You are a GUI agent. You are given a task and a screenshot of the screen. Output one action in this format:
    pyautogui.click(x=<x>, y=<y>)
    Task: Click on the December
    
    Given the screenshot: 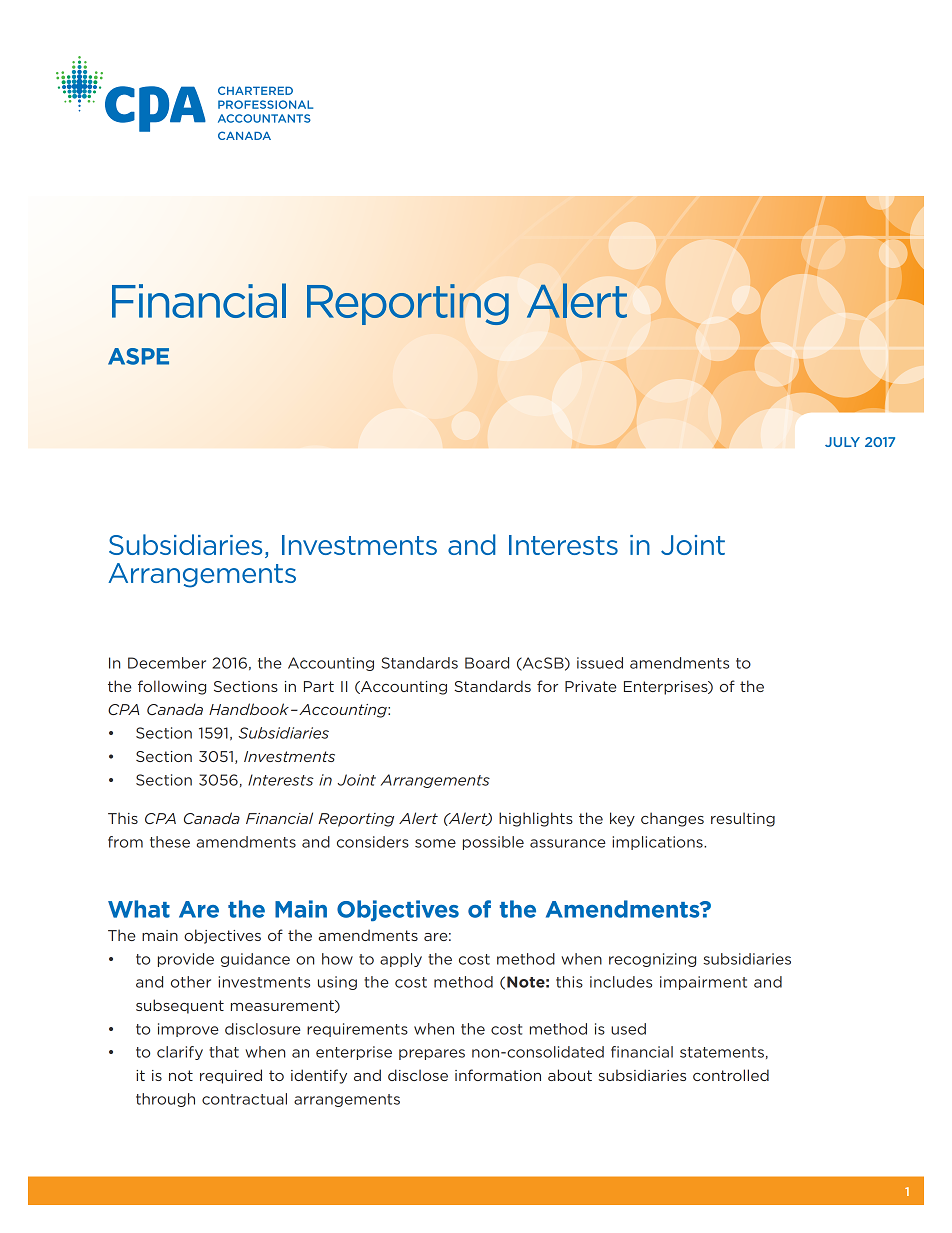 What is the action you would take?
    pyautogui.click(x=167, y=663)
